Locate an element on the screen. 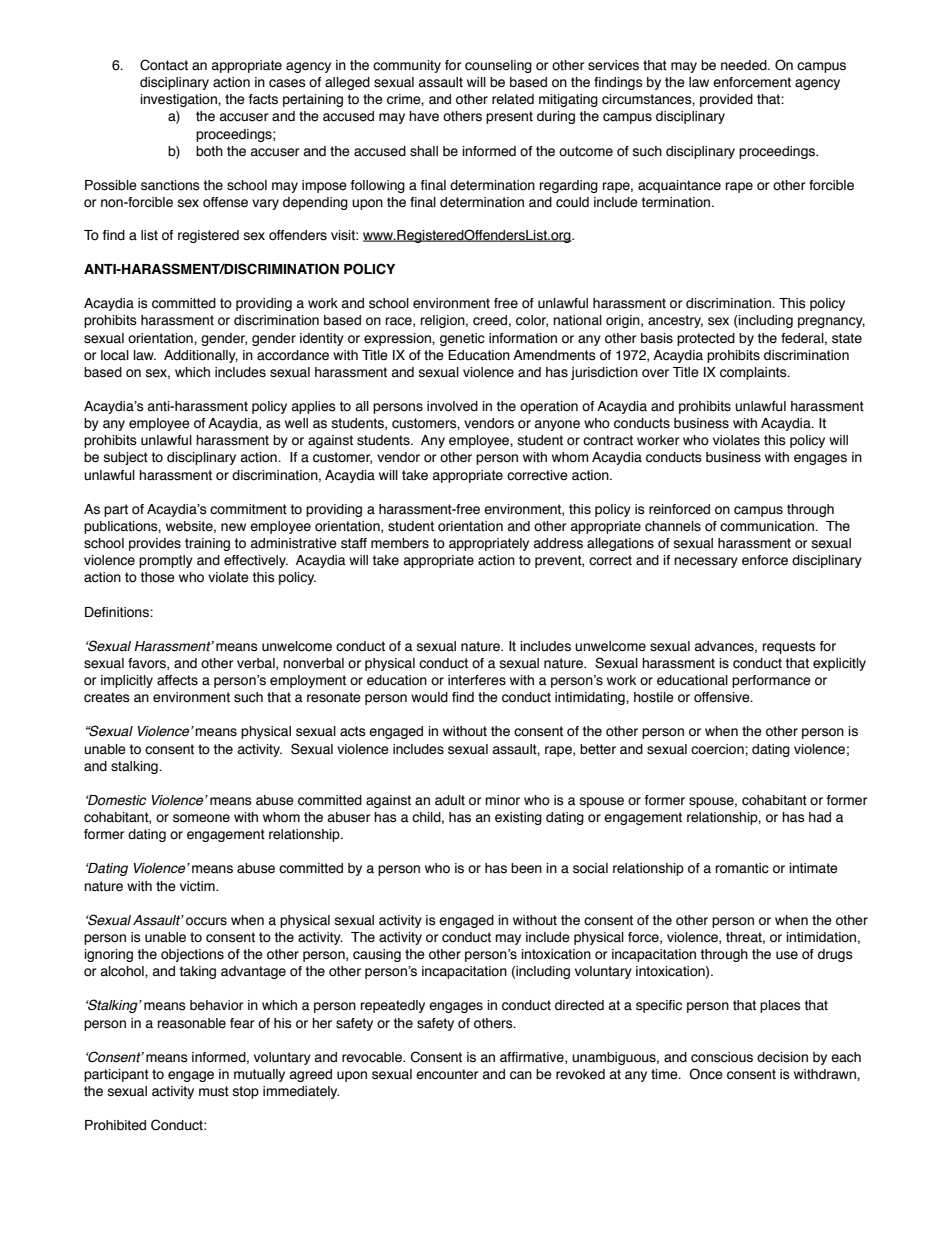 The image size is (952, 1233). those is located at coordinates (158, 577).
